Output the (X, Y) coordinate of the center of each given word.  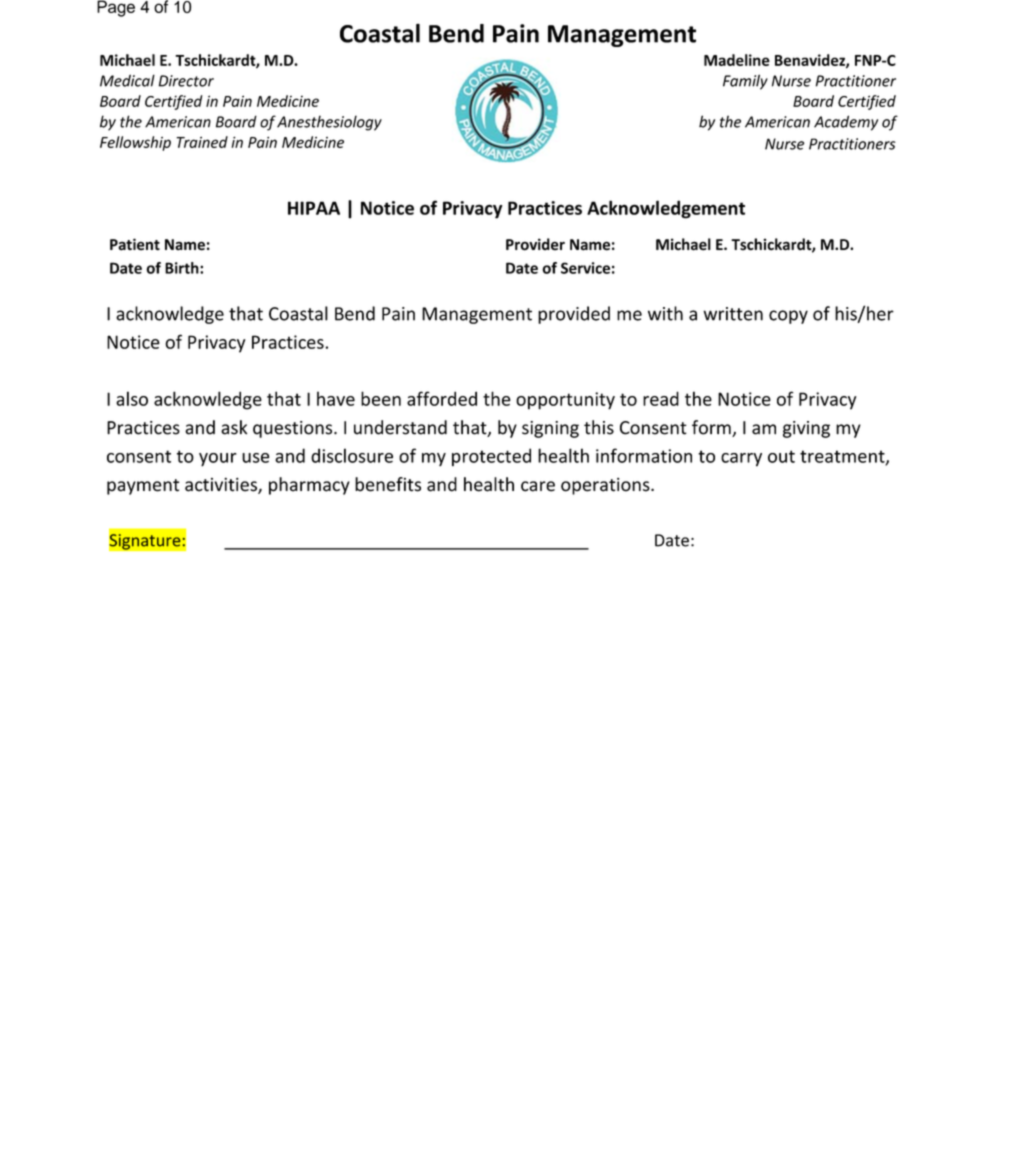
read (661, 398)
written (733, 314)
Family (745, 82)
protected (491, 457)
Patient (135, 244)
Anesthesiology (329, 123)
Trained (202, 142)
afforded (442, 398)
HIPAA (314, 208)
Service (585, 268)
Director (186, 81)
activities (222, 485)
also (132, 398)
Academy (846, 123)
